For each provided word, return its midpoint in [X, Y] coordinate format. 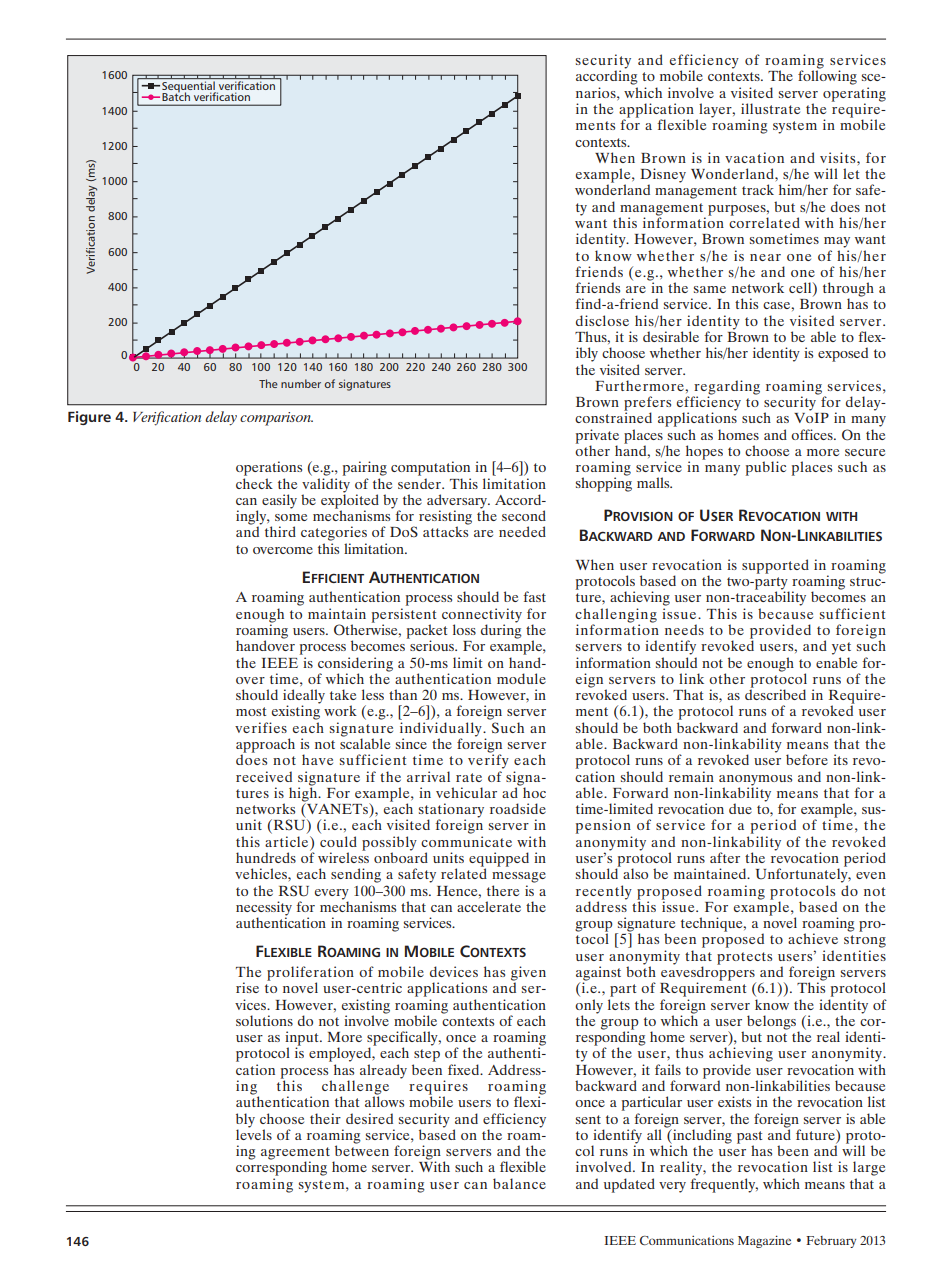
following [827, 76]
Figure [89, 418]
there [503, 890]
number [301, 383]
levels [254, 1133]
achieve [813, 938]
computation [430, 468]
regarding [726, 388]
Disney [663, 176]
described [775, 693]
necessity [264, 909]
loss [464, 629]
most [251, 711]
